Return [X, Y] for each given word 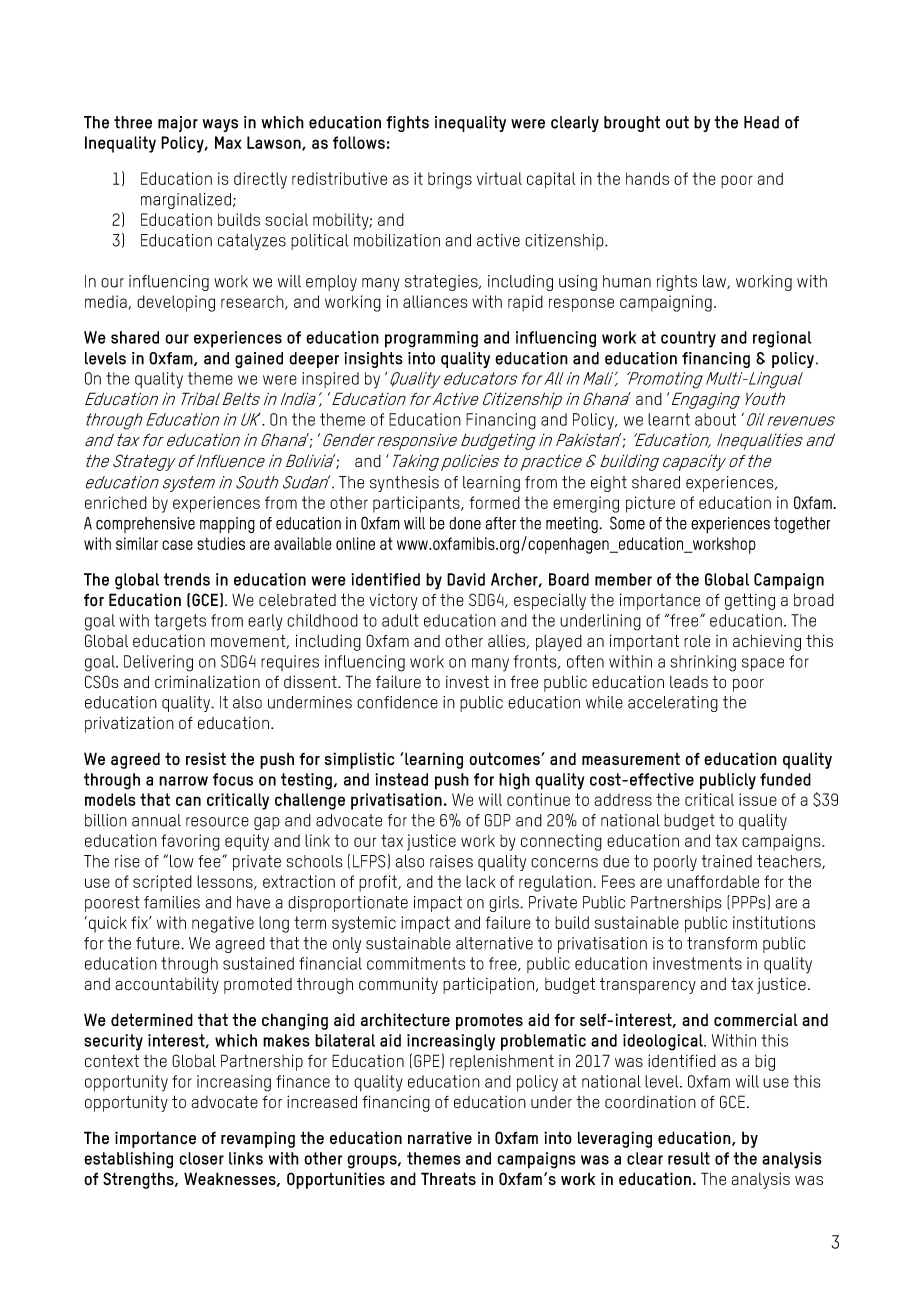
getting [750, 601]
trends [186, 579]
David [466, 579]
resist [206, 758]
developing [176, 303]
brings [450, 180]
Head [761, 122]
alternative [494, 943]
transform [722, 943]
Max [228, 142]
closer [201, 1158]
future [159, 943]
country [688, 339]
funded [785, 779]
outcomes [505, 759]
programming [431, 339]
